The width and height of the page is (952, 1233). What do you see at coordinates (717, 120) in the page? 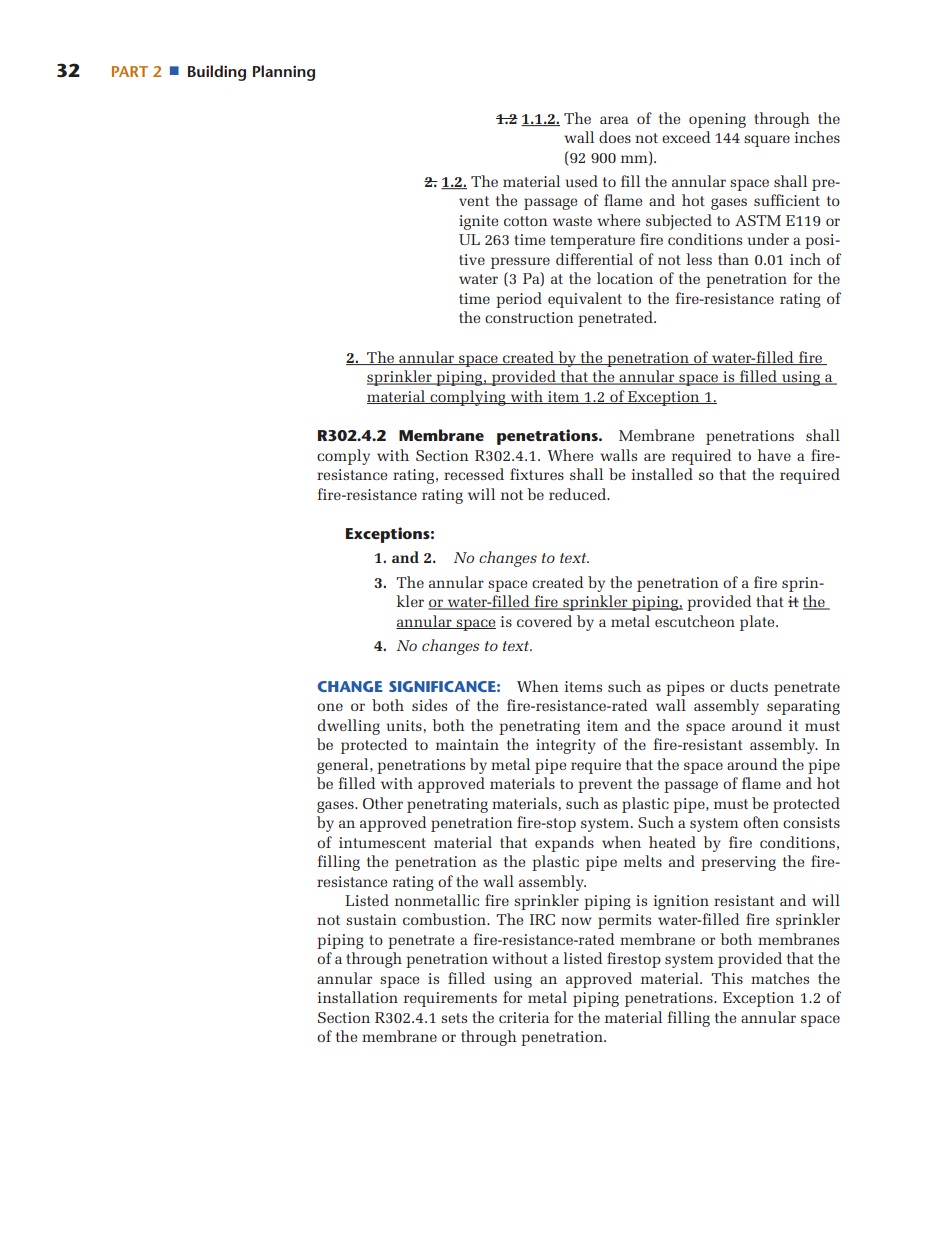
I see `opening` at bounding box center [717, 120].
